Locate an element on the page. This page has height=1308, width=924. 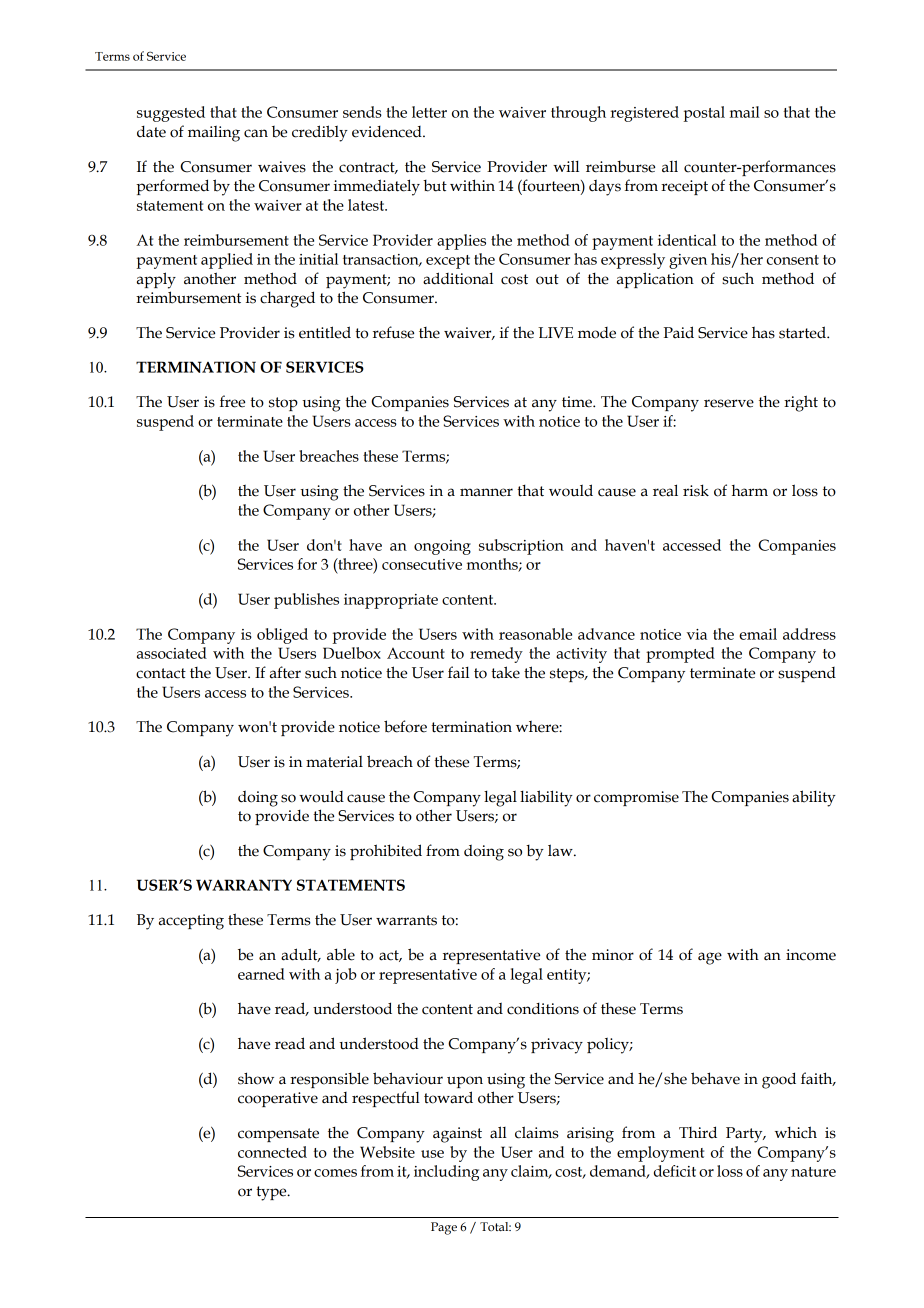
can is located at coordinates (256, 133).
